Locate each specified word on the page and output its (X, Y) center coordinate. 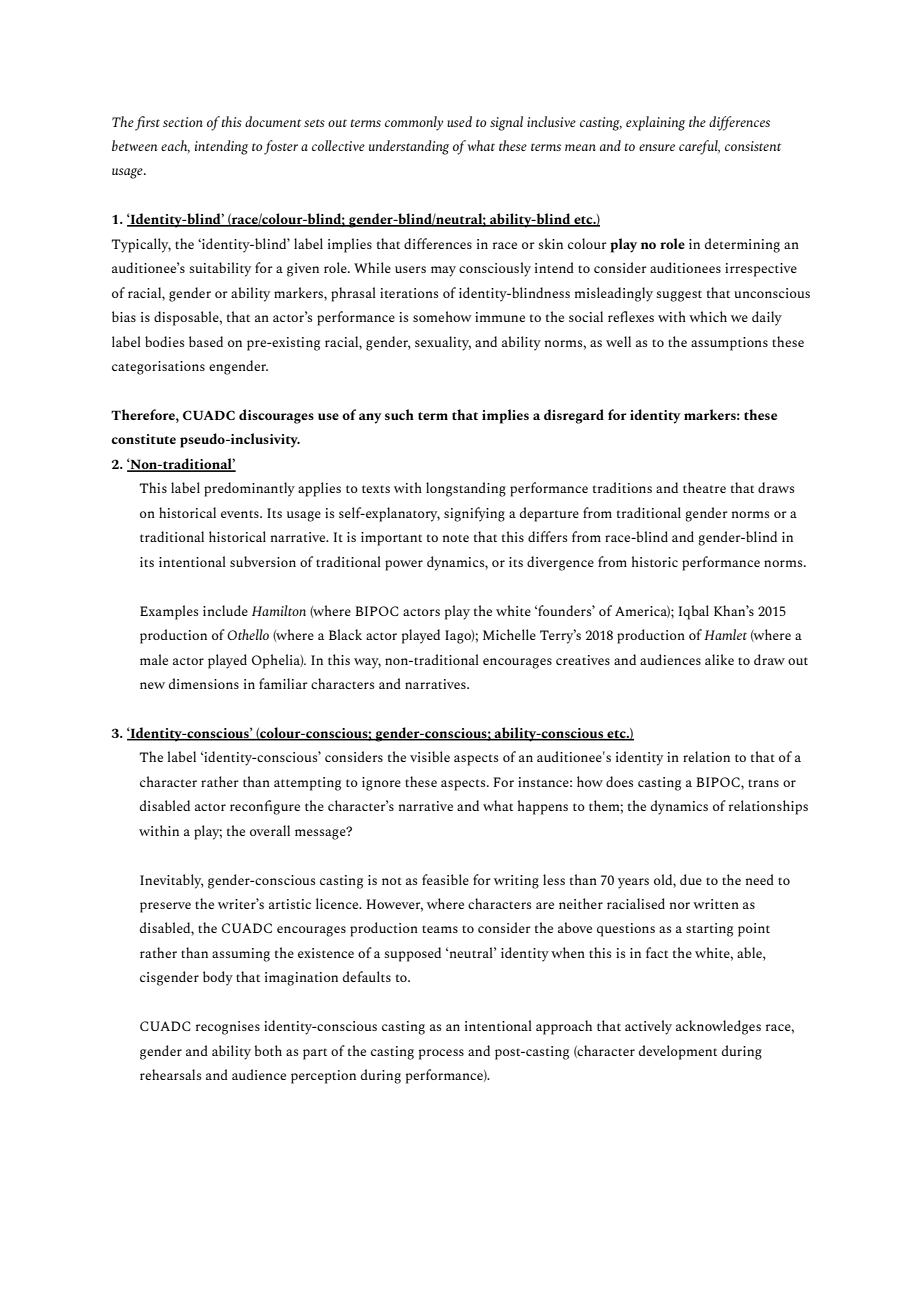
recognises (228, 1028)
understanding (409, 147)
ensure (657, 147)
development (678, 1052)
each (175, 147)
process (441, 1054)
